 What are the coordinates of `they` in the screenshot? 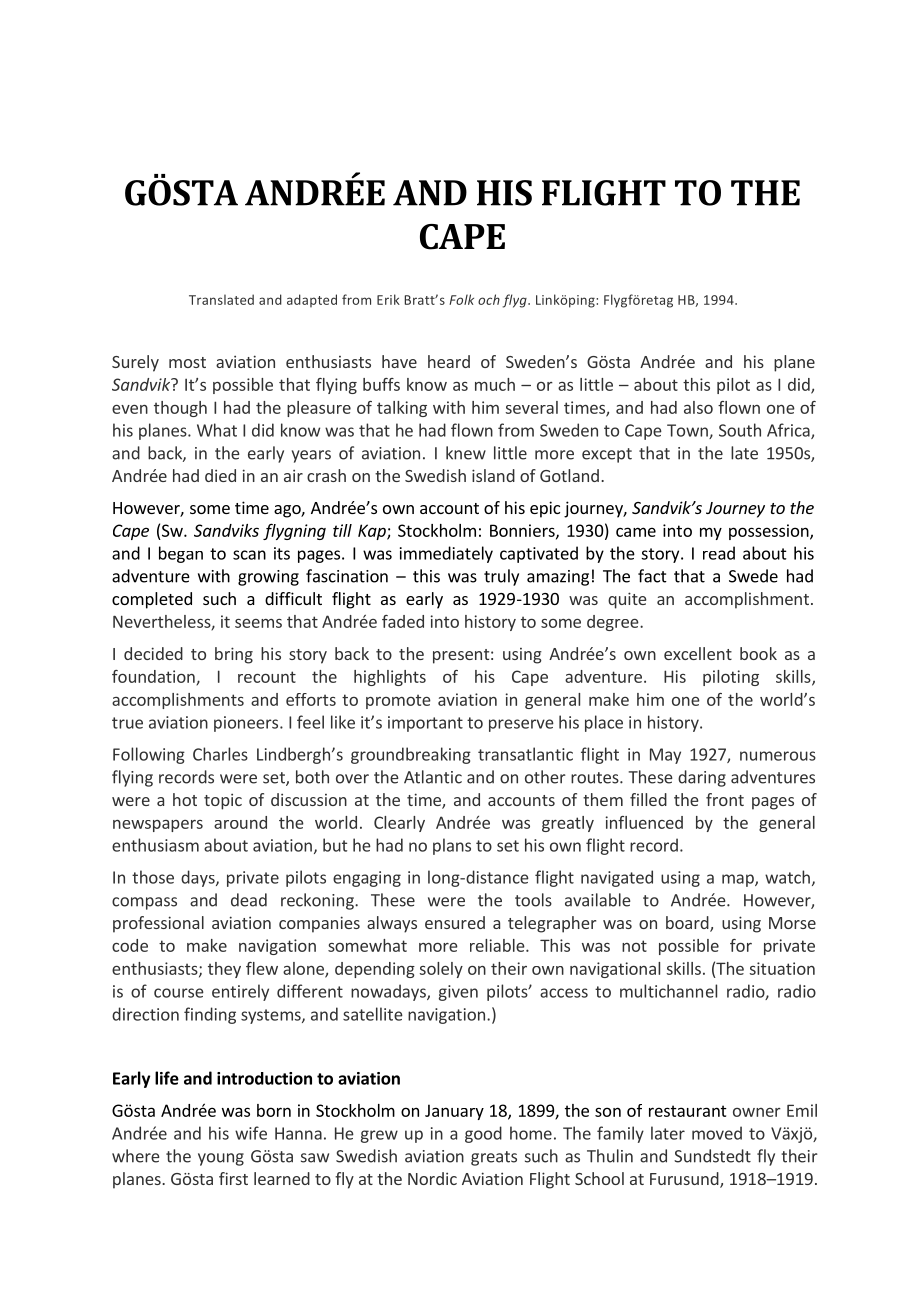 It's located at (224, 970).
